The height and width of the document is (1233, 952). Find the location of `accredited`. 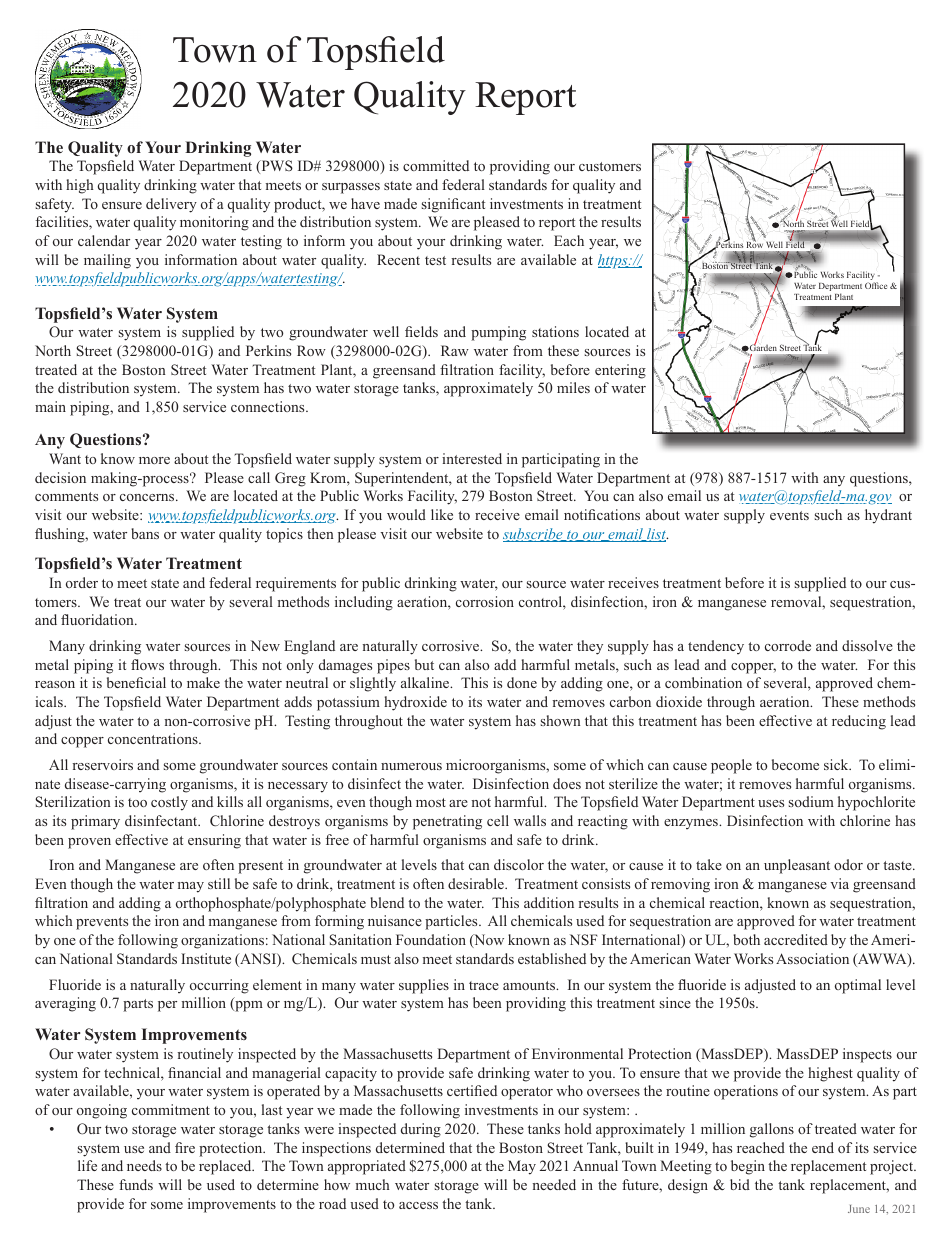

accredited is located at coordinates (796, 939).
